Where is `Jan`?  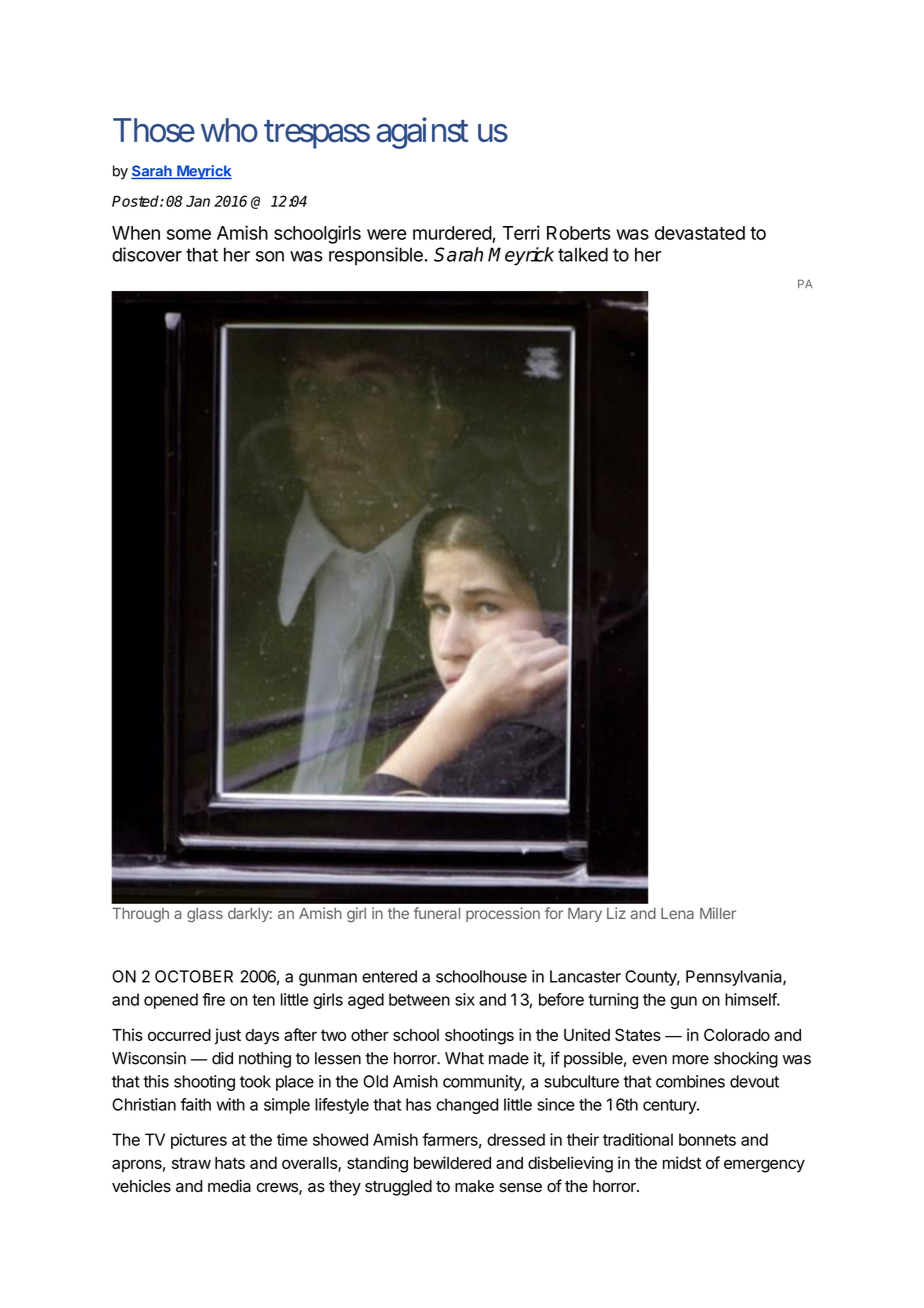 Jan is located at coordinates (198, 201).
